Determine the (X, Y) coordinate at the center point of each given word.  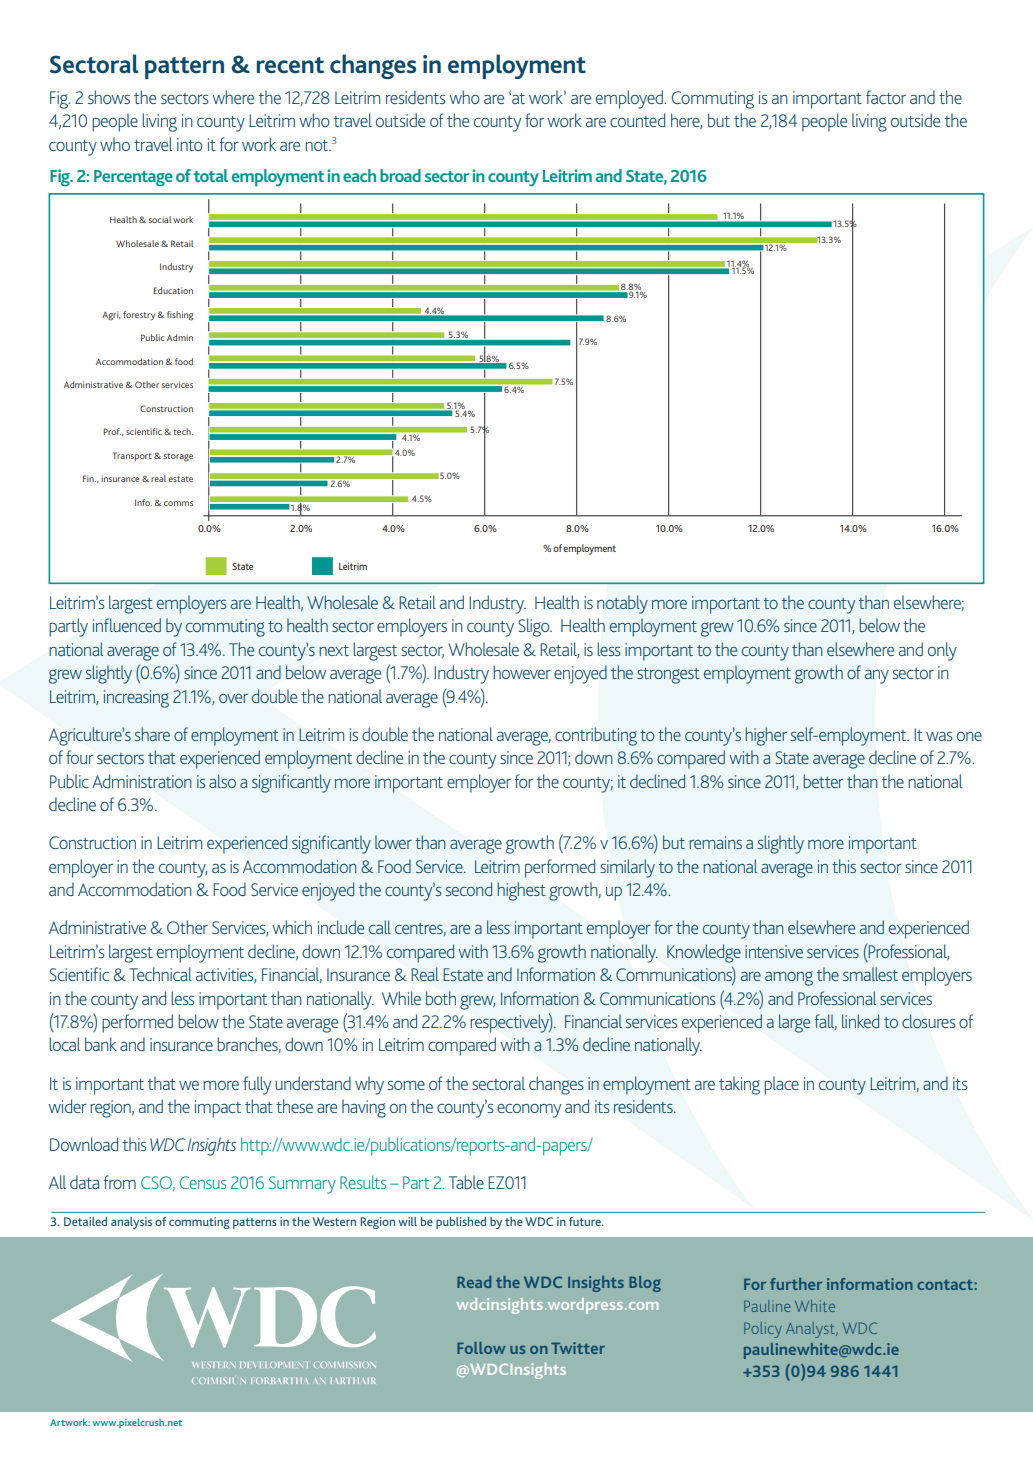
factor (886, 97)
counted (637, 120)
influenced (127, 625)
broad (400, 175)
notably (622, 604)
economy (529, 1110)
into (190, 144)
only (942, 651)
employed (630, 99)
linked (860, 1021)
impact (218, 1109)
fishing (180, 316)
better (823, 781)
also (222, 781)
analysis (131, 1223)
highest (521, 891)
